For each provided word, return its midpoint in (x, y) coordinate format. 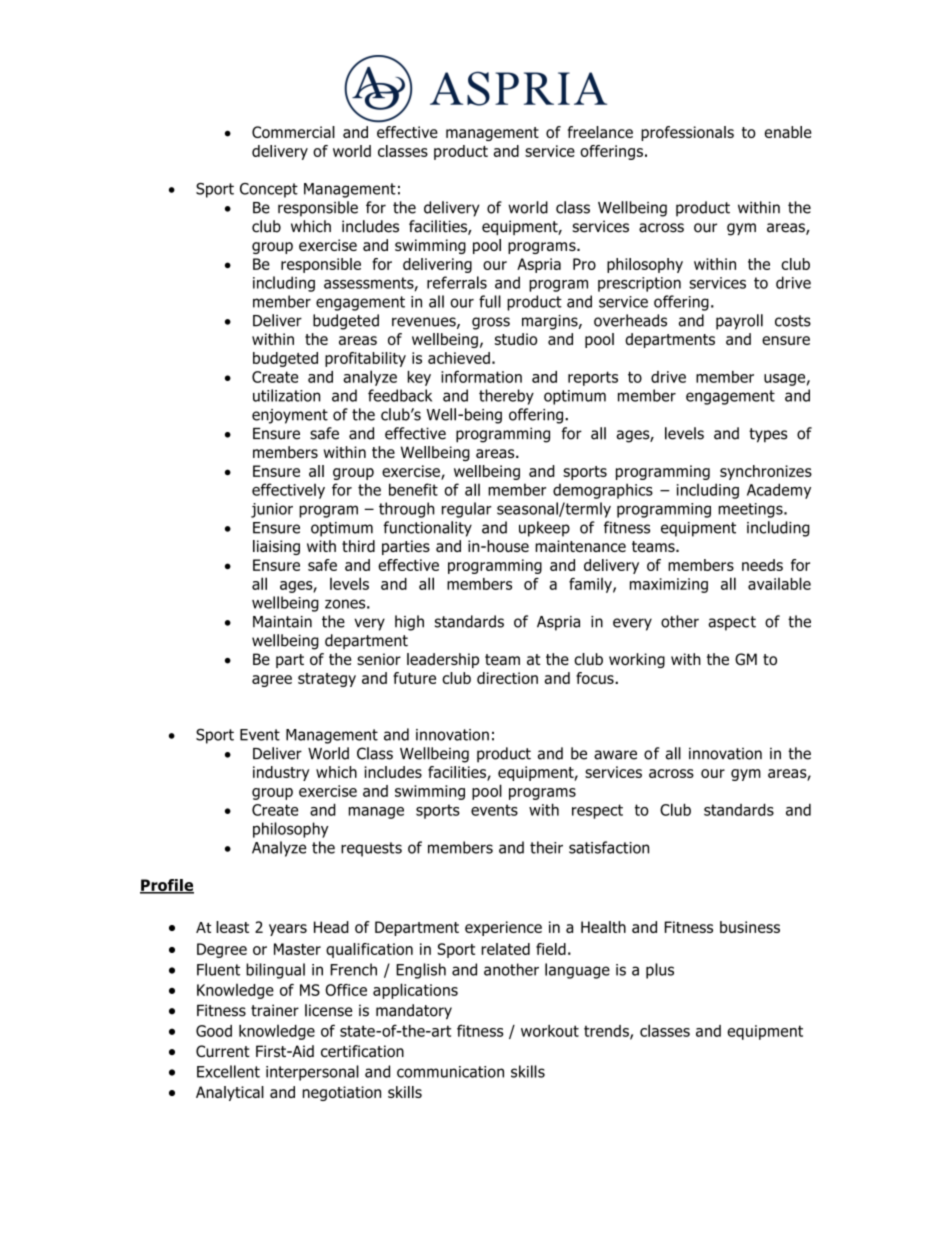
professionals (687, 133)
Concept (269, 190)
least (232, 927)
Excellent (228, 1071)
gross (491, 323)
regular (467, 510)
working (637, 660)
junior (272, 510)
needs (762, 565)
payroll (739, 322)
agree (272, 681)
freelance (600, 132)
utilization (286, 395)
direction (507, 678)
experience (503, 928)
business (750, 927)
